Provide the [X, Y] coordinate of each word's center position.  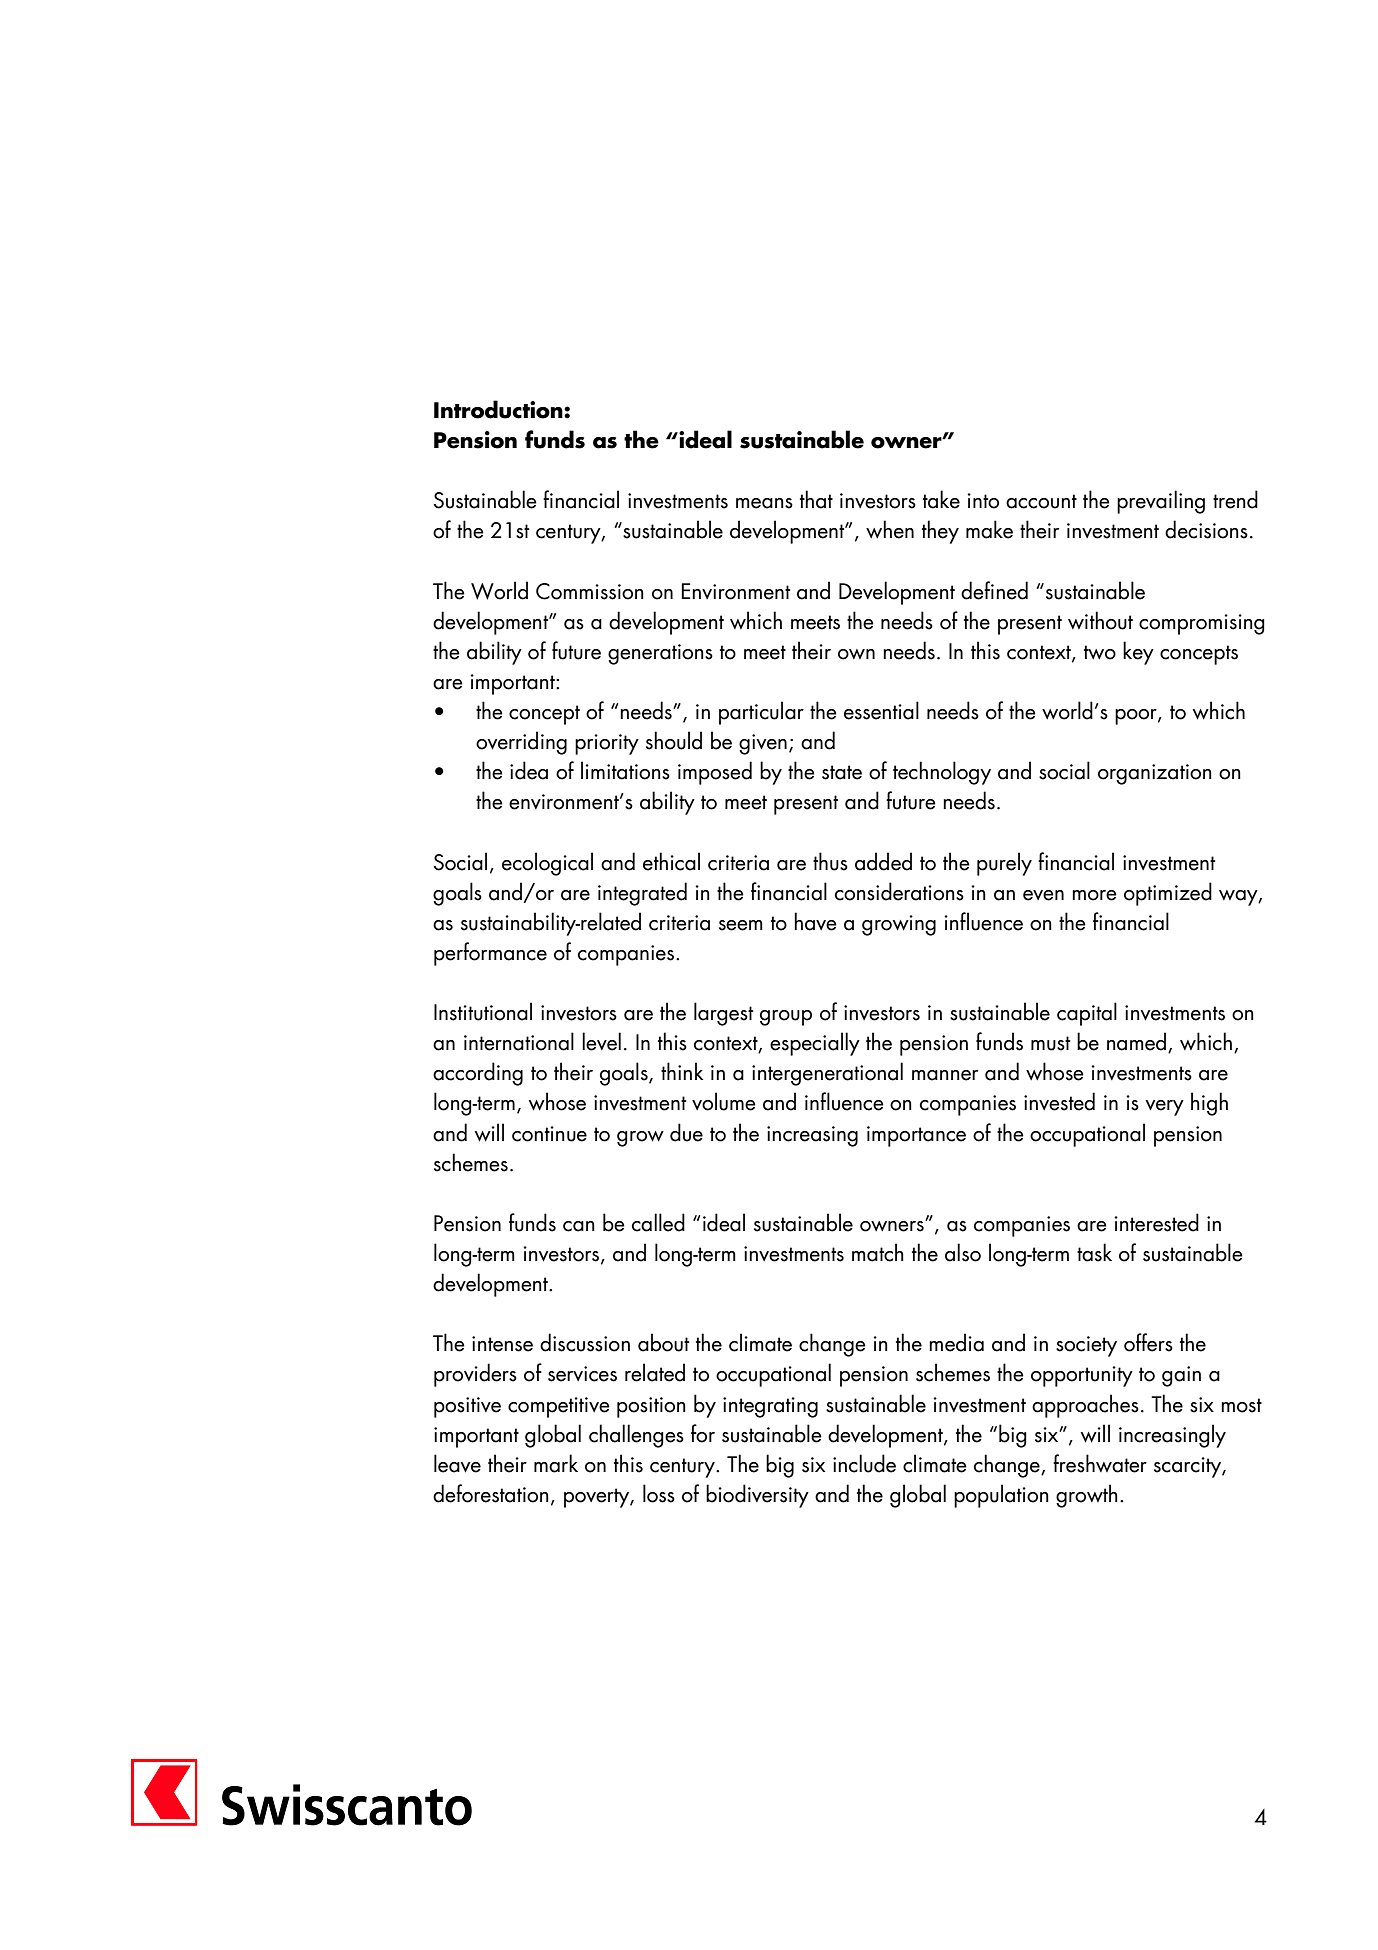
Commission [590, 591]
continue [549, 1134]
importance [916, 1136]
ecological [547, 864]
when [890, 529]
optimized [1168, 894]
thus [830, 861]
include [864, 1463]
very [1165, 1108]
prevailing [1161, 502]
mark [556, 1463]
